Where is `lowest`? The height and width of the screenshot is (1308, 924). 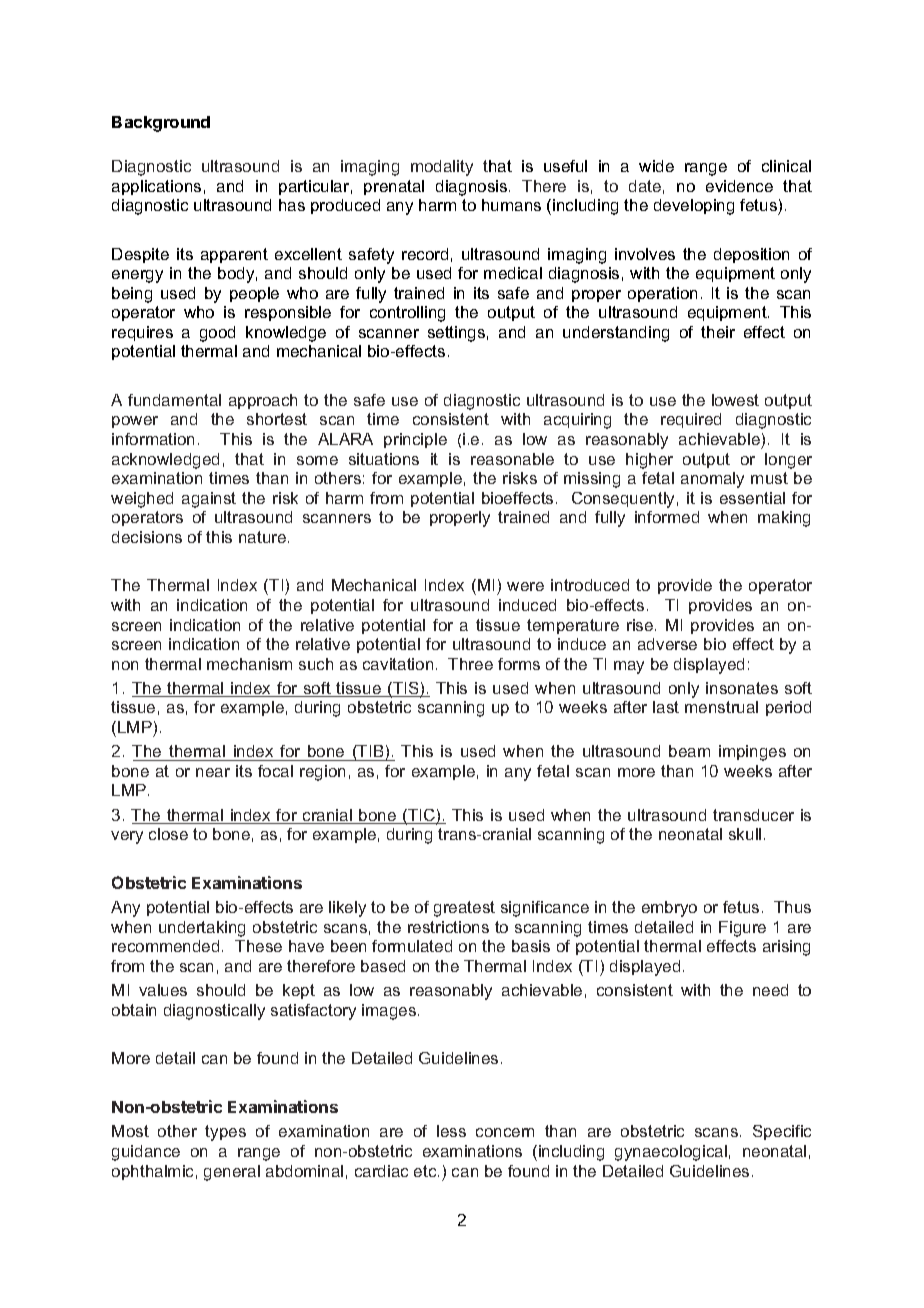 lowest is located at coordinates (735, 400).
